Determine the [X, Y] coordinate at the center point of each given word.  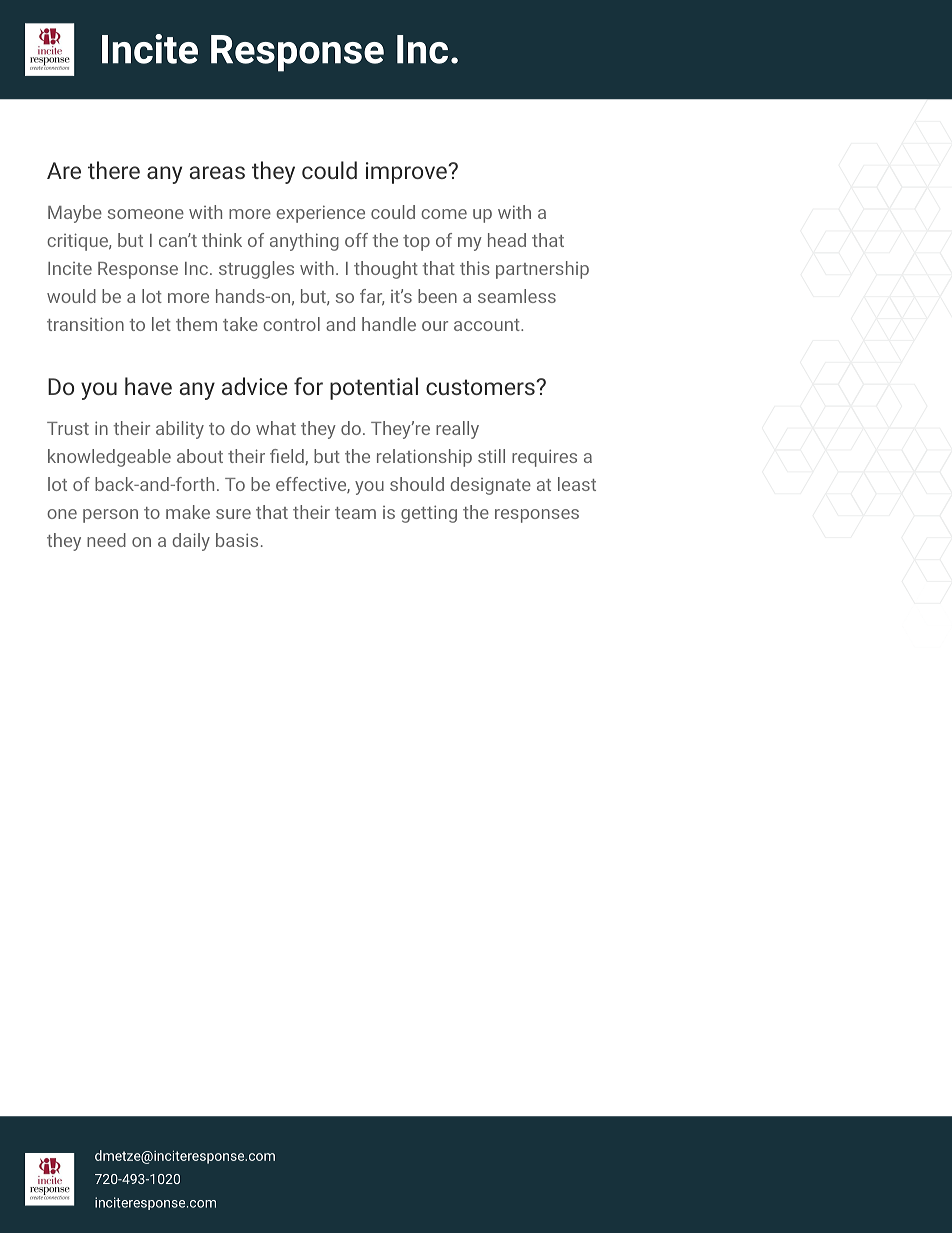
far [372, 297]
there [114, 170]
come [444, 214]
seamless [517, 296]
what [276, 428]
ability [180, 430]
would [71, 296]
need [106, 540]
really [457, 430]
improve [407, 173]
